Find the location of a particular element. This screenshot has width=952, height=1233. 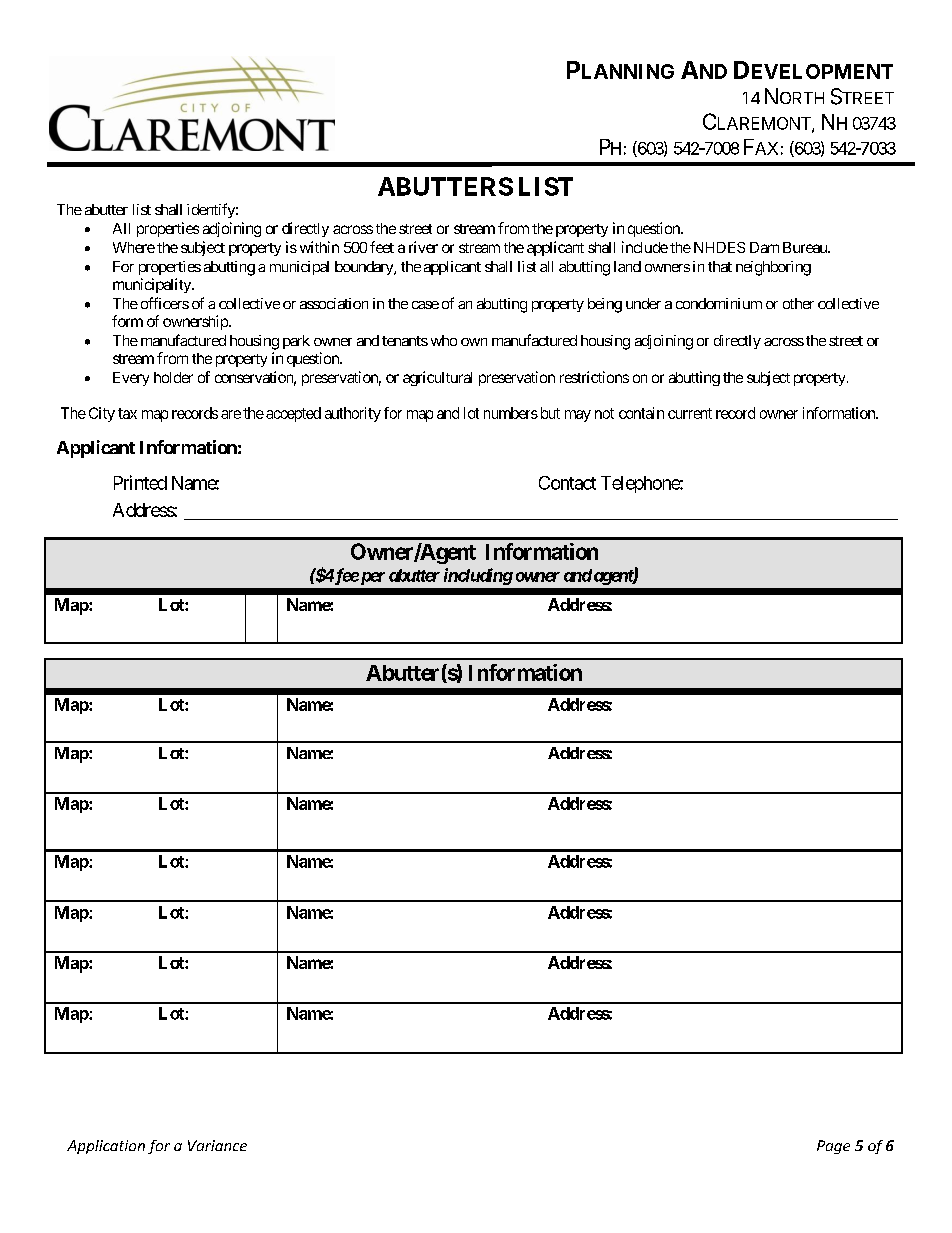

Where is located at coordinates (134, 247).
